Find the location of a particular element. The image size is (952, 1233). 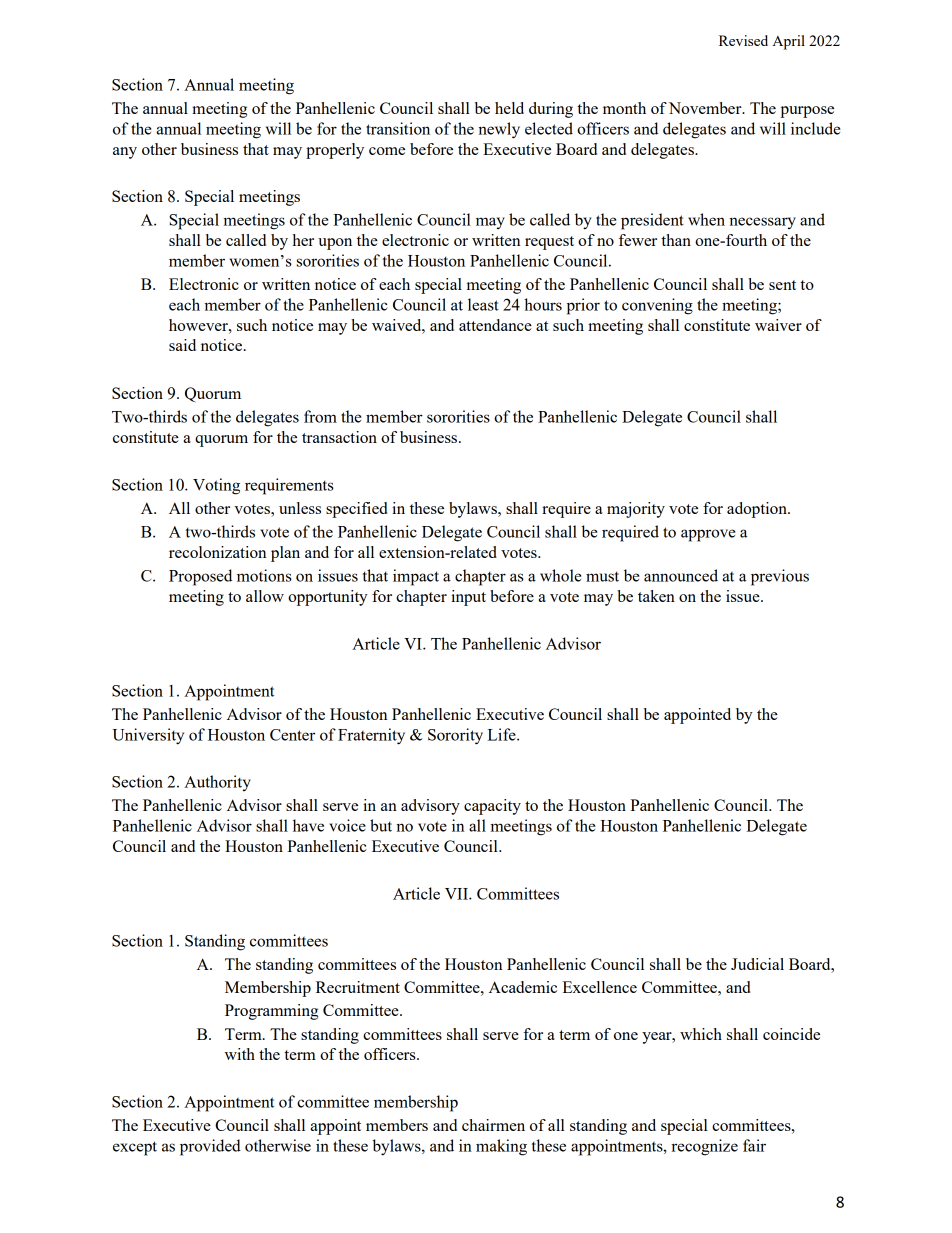

Voting is located at coordinates (216, 486).
